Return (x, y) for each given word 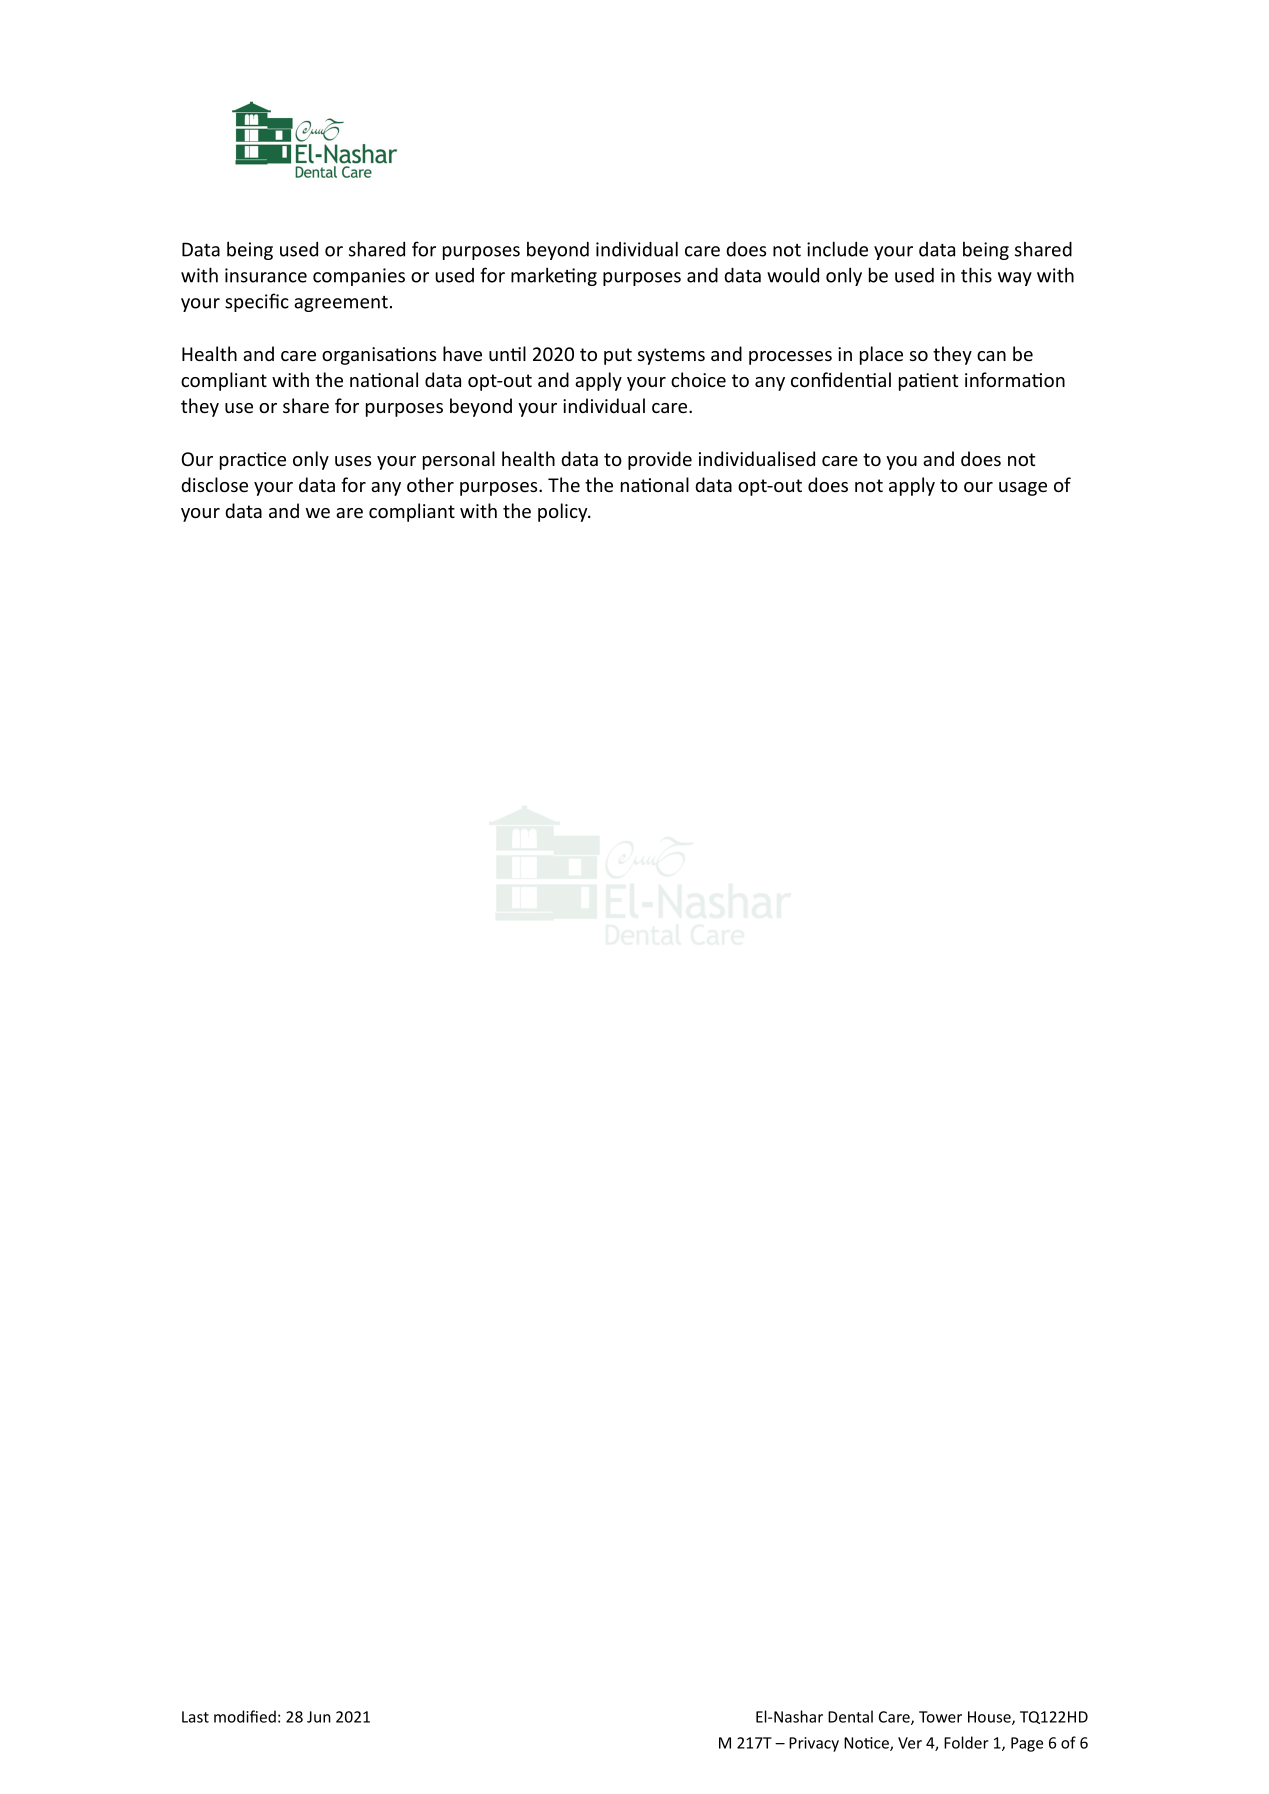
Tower (940, 1717)
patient (928, 382)
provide (660, 460)
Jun (319, 1717)
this (976, 275)
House (990, 1718)
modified (245, 1716)
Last (195, 1717)
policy (564, 512)
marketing (554, 276)
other (430, 484)
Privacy (814, 1744)
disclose (214, 484)
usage (1023, 489)
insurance (266, 275)
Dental (850, 1716)
